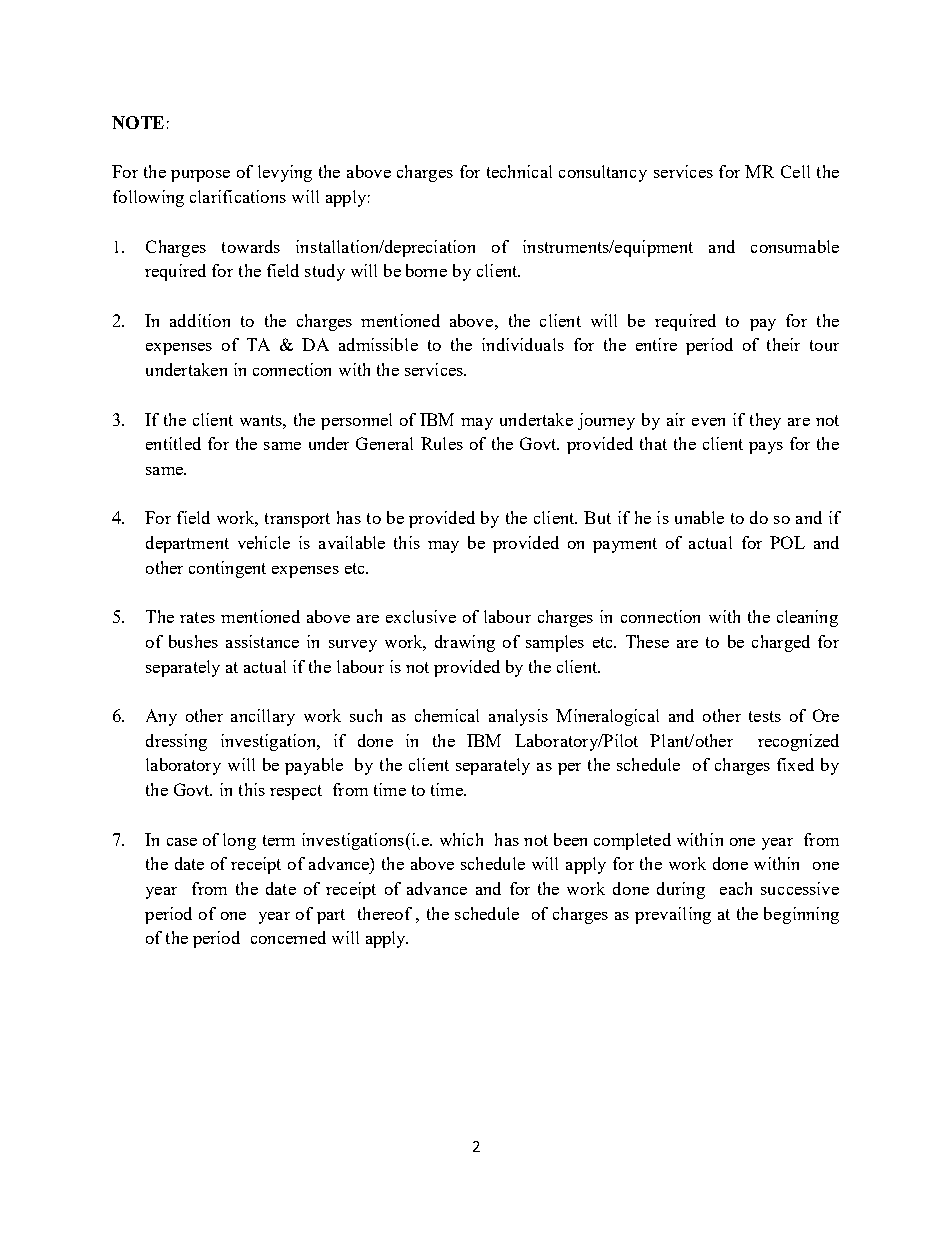 The height and width of the screenshot is (1233, 952). I want to click on cleaning, so click(807, 618).
